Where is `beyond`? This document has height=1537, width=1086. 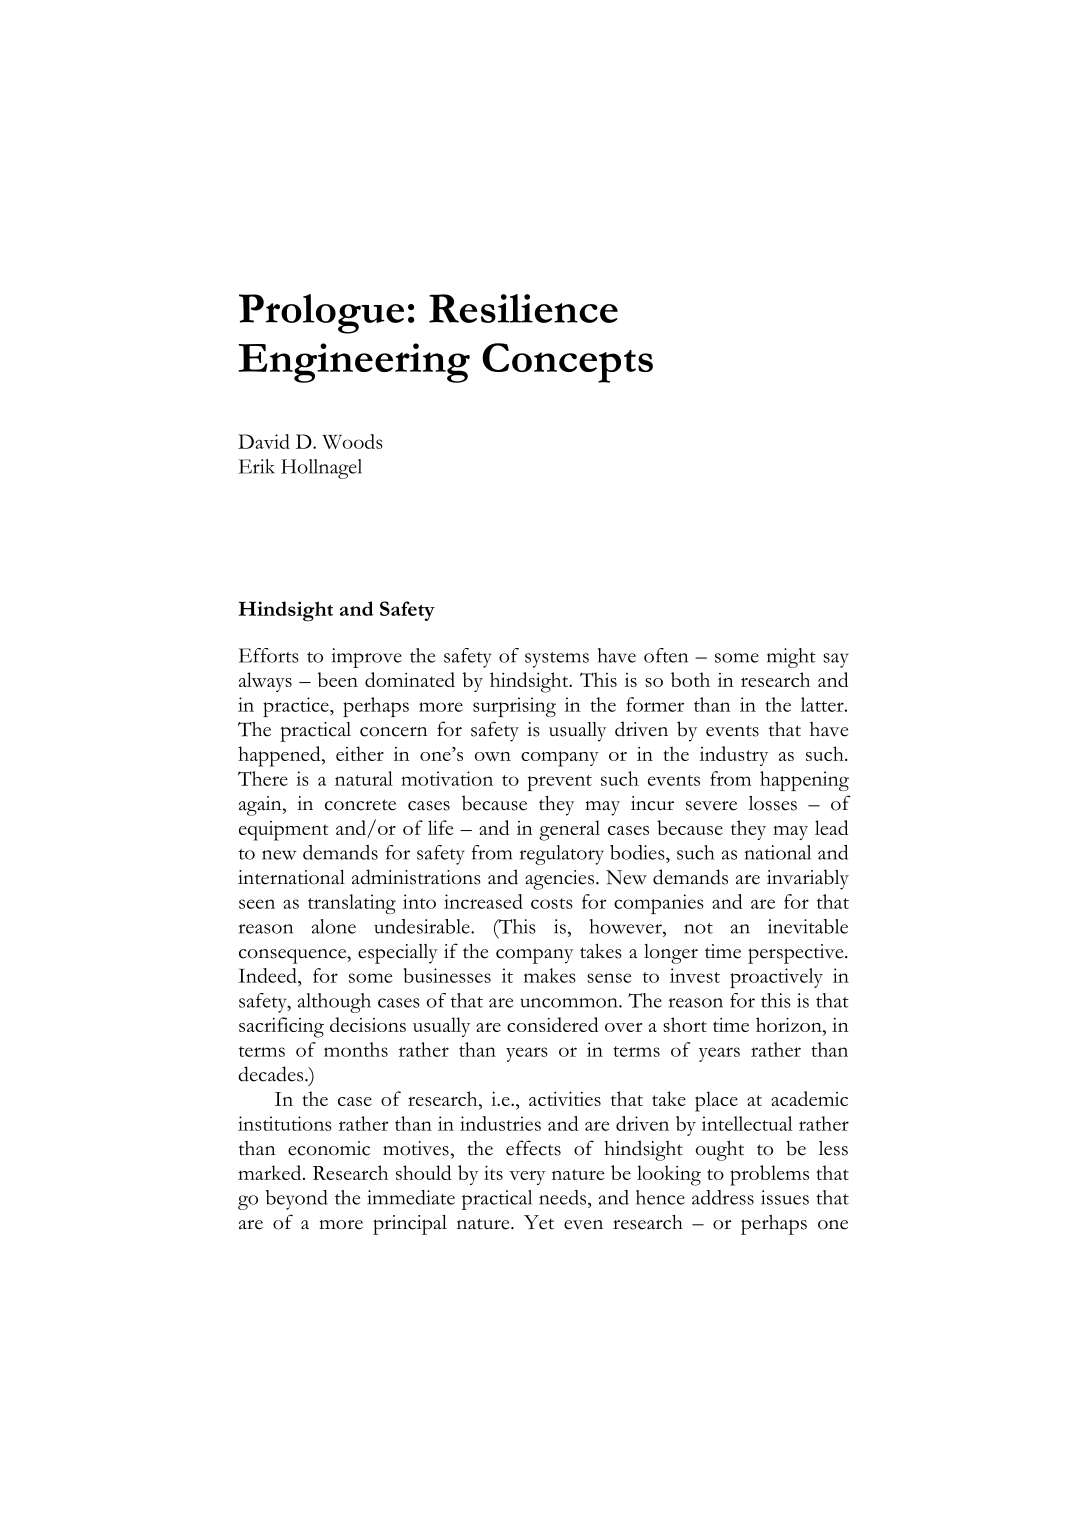
beyond is located at coordinates (296, 1200).
